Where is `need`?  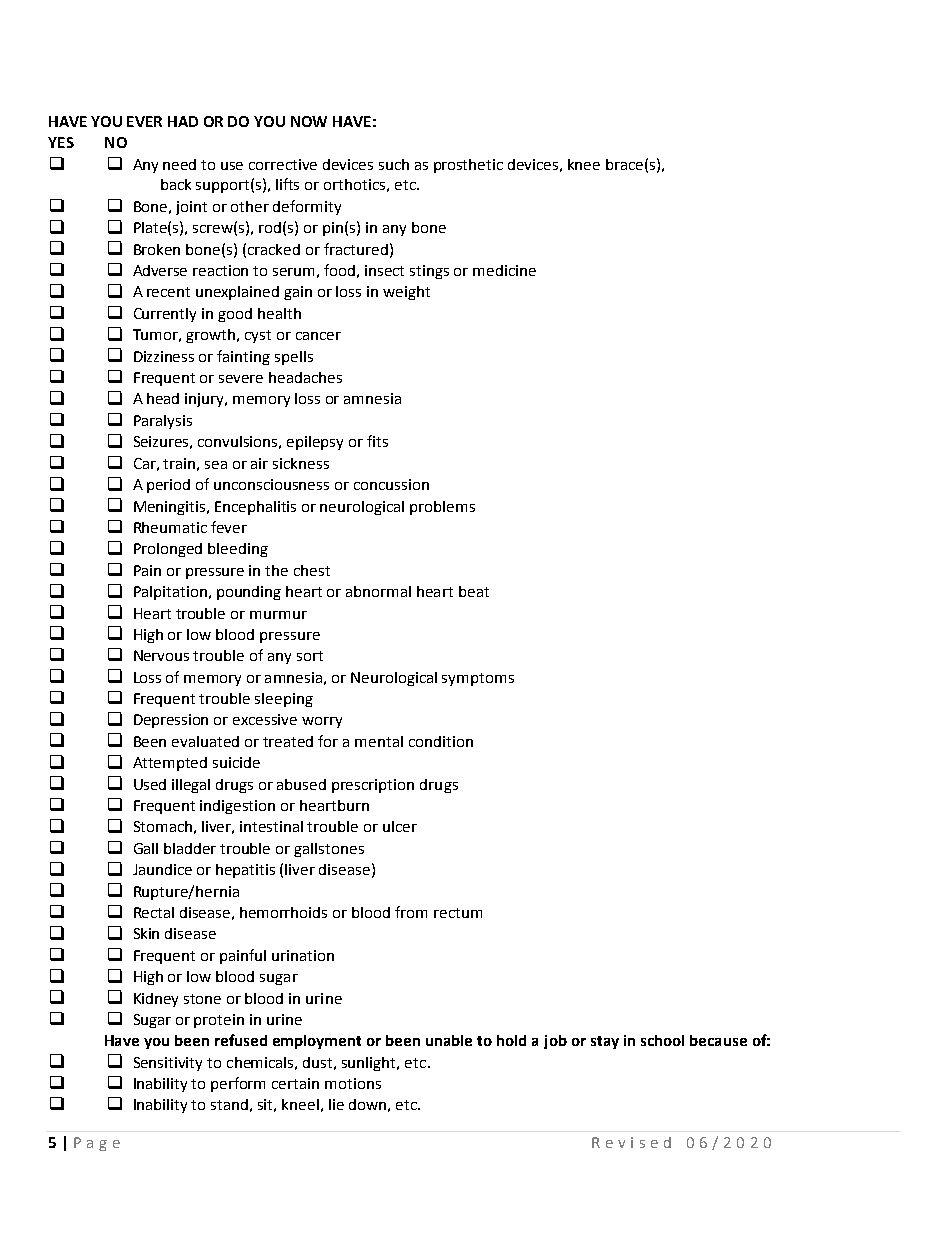 need is located at coordinates (179, 164).
